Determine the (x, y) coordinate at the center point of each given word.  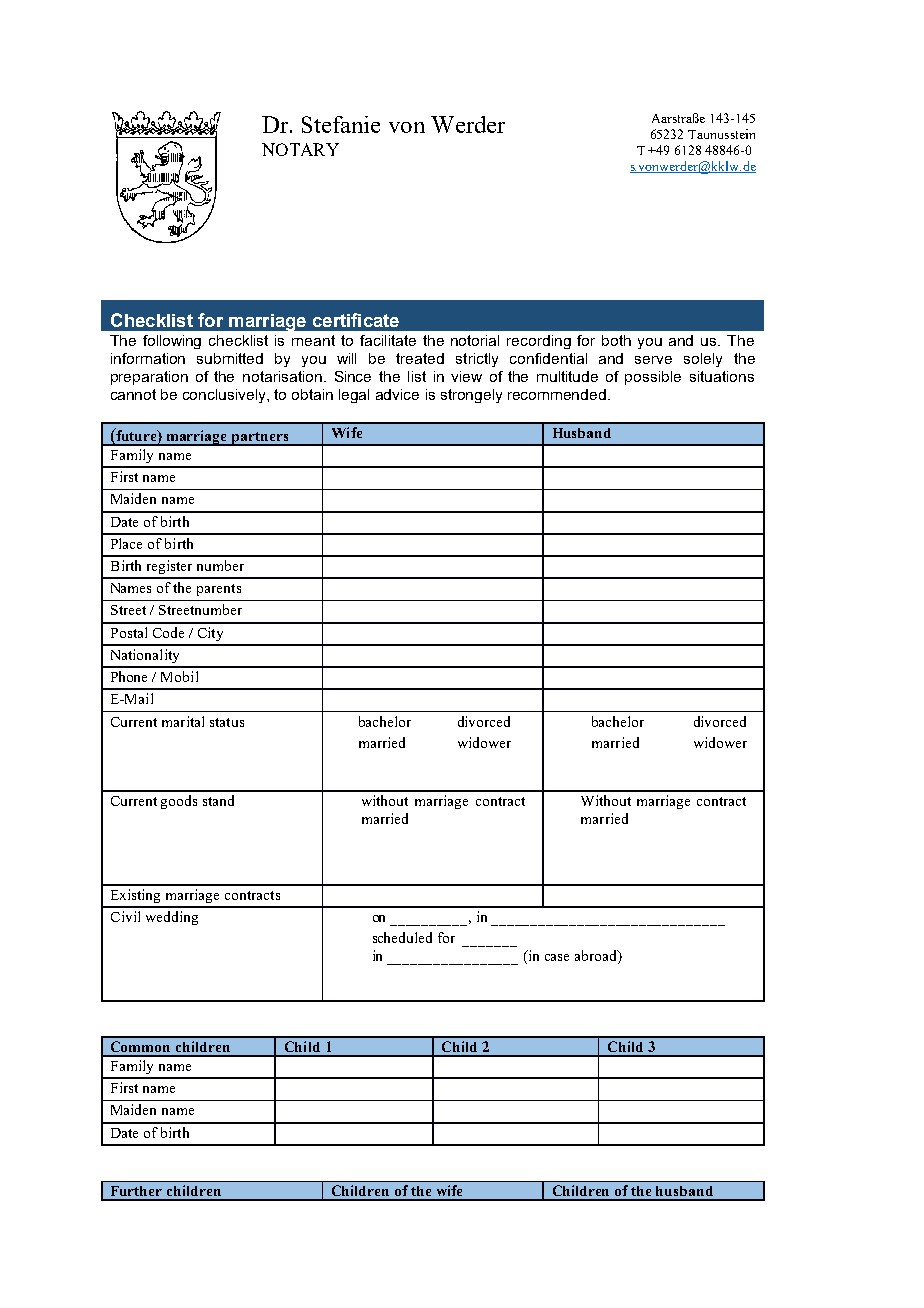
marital (183, 721)
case (557, 957)
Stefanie (341, 124)
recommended (557, 394)
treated (420, 358)
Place (126, 543)
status (227, 722)
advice (397, 394)
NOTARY (300, 149)
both (616, 340)
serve (653, 360)
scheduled (402, 937)
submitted (230, 358)
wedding (172, 918)
